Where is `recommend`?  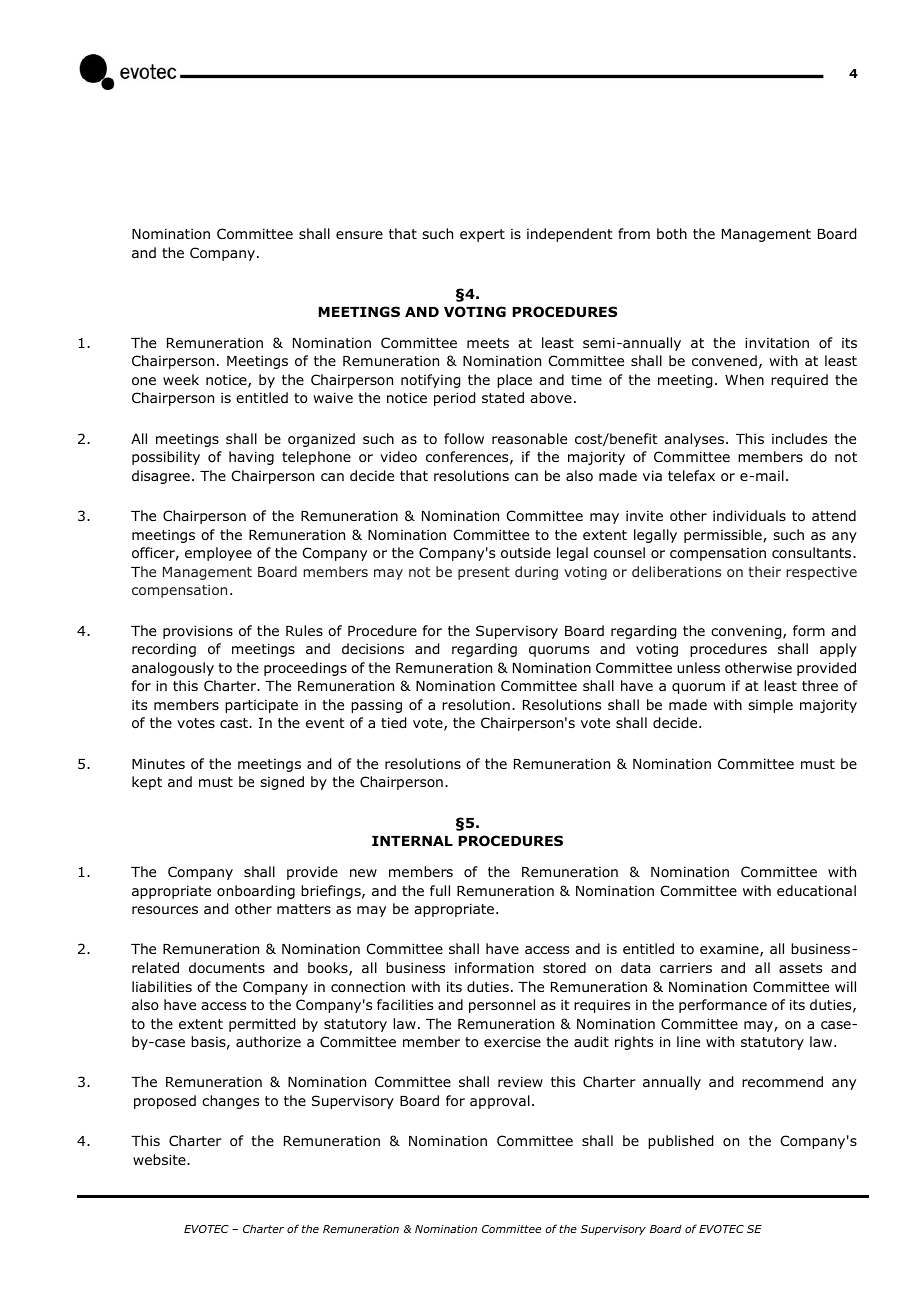
recommend is located at coordinates (782, 1081).
